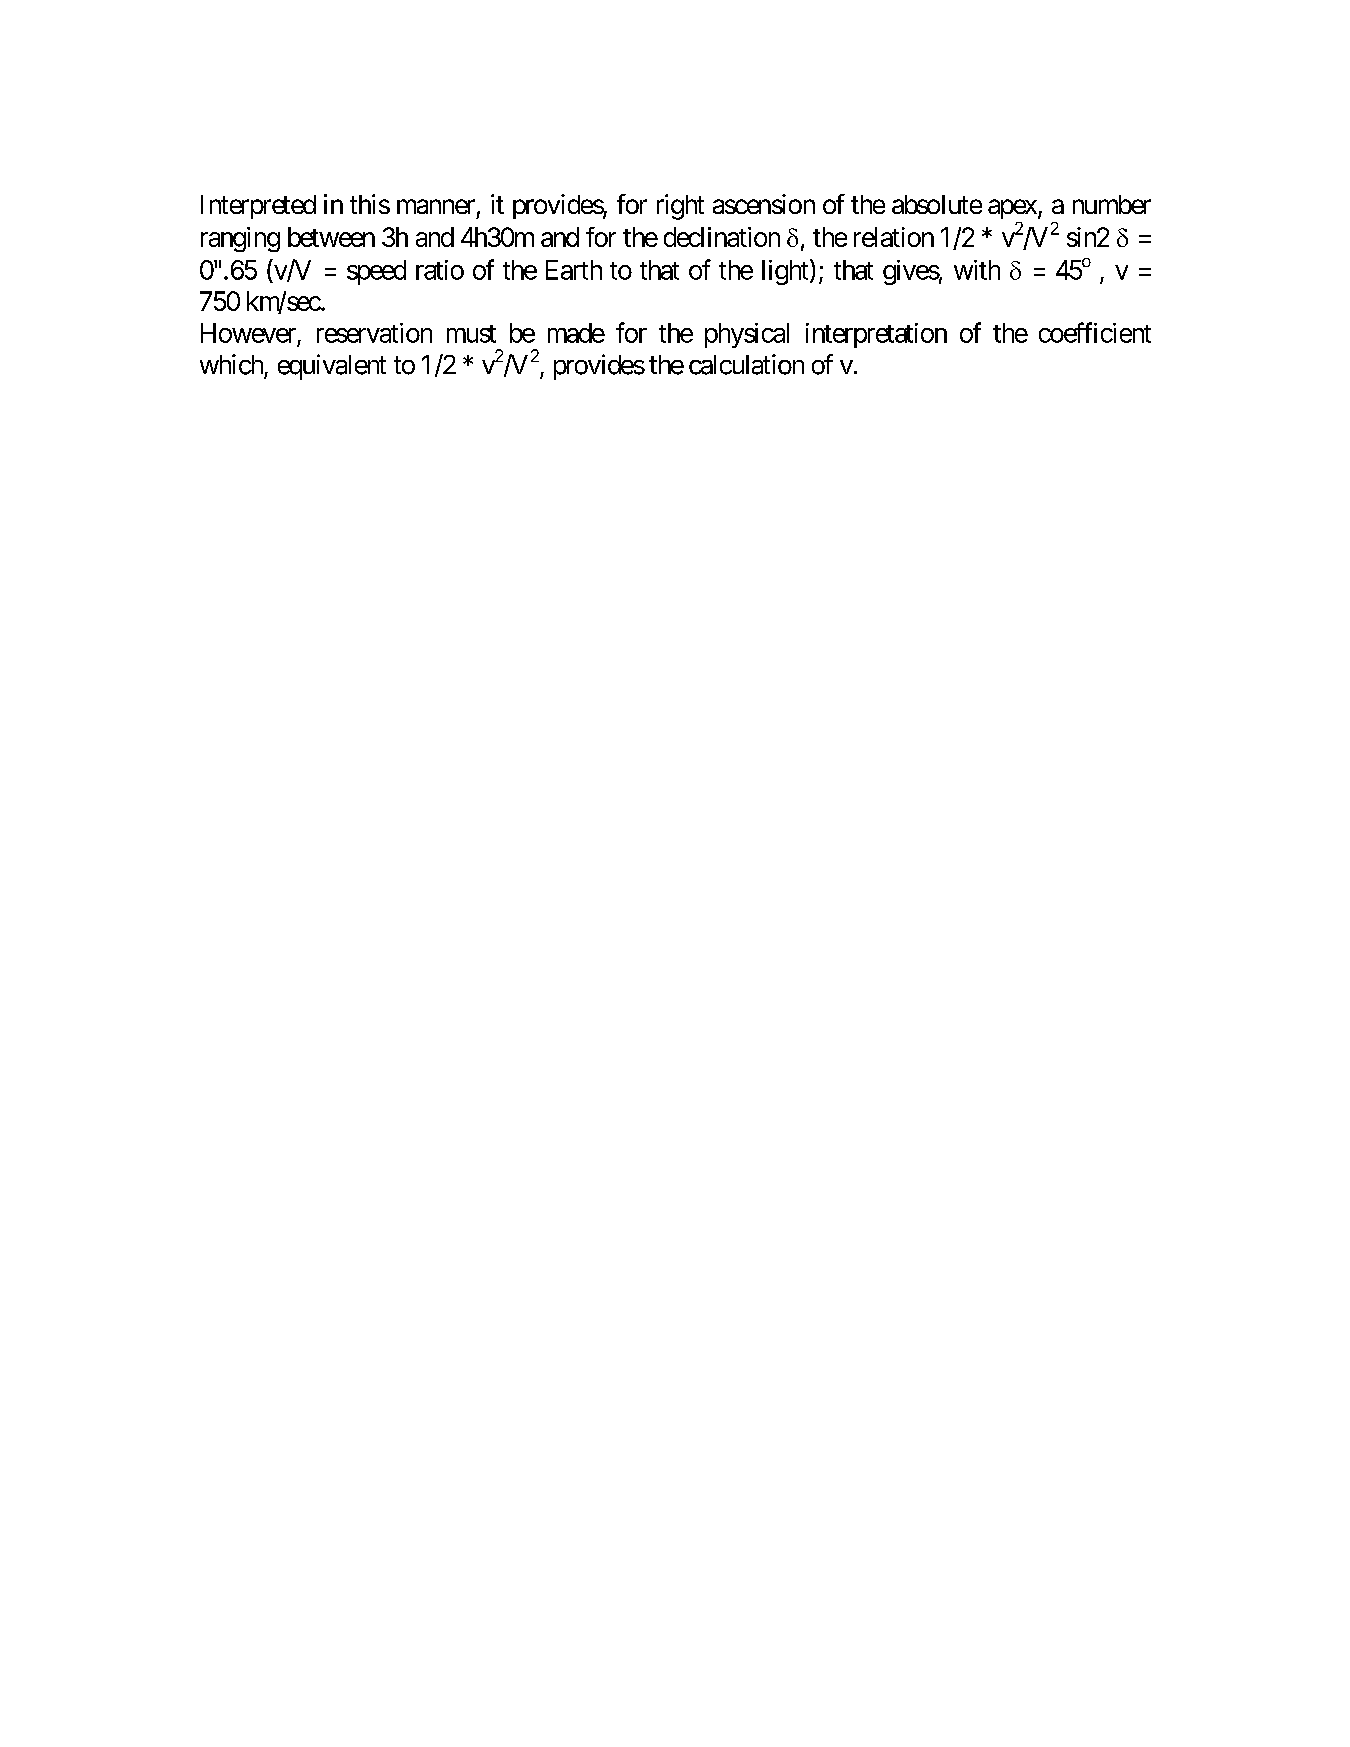 This image has width=1350, height=1747. What do you see at coordinates (785, 272) in the image?
I see `light` at bounding box center [785, 272].
